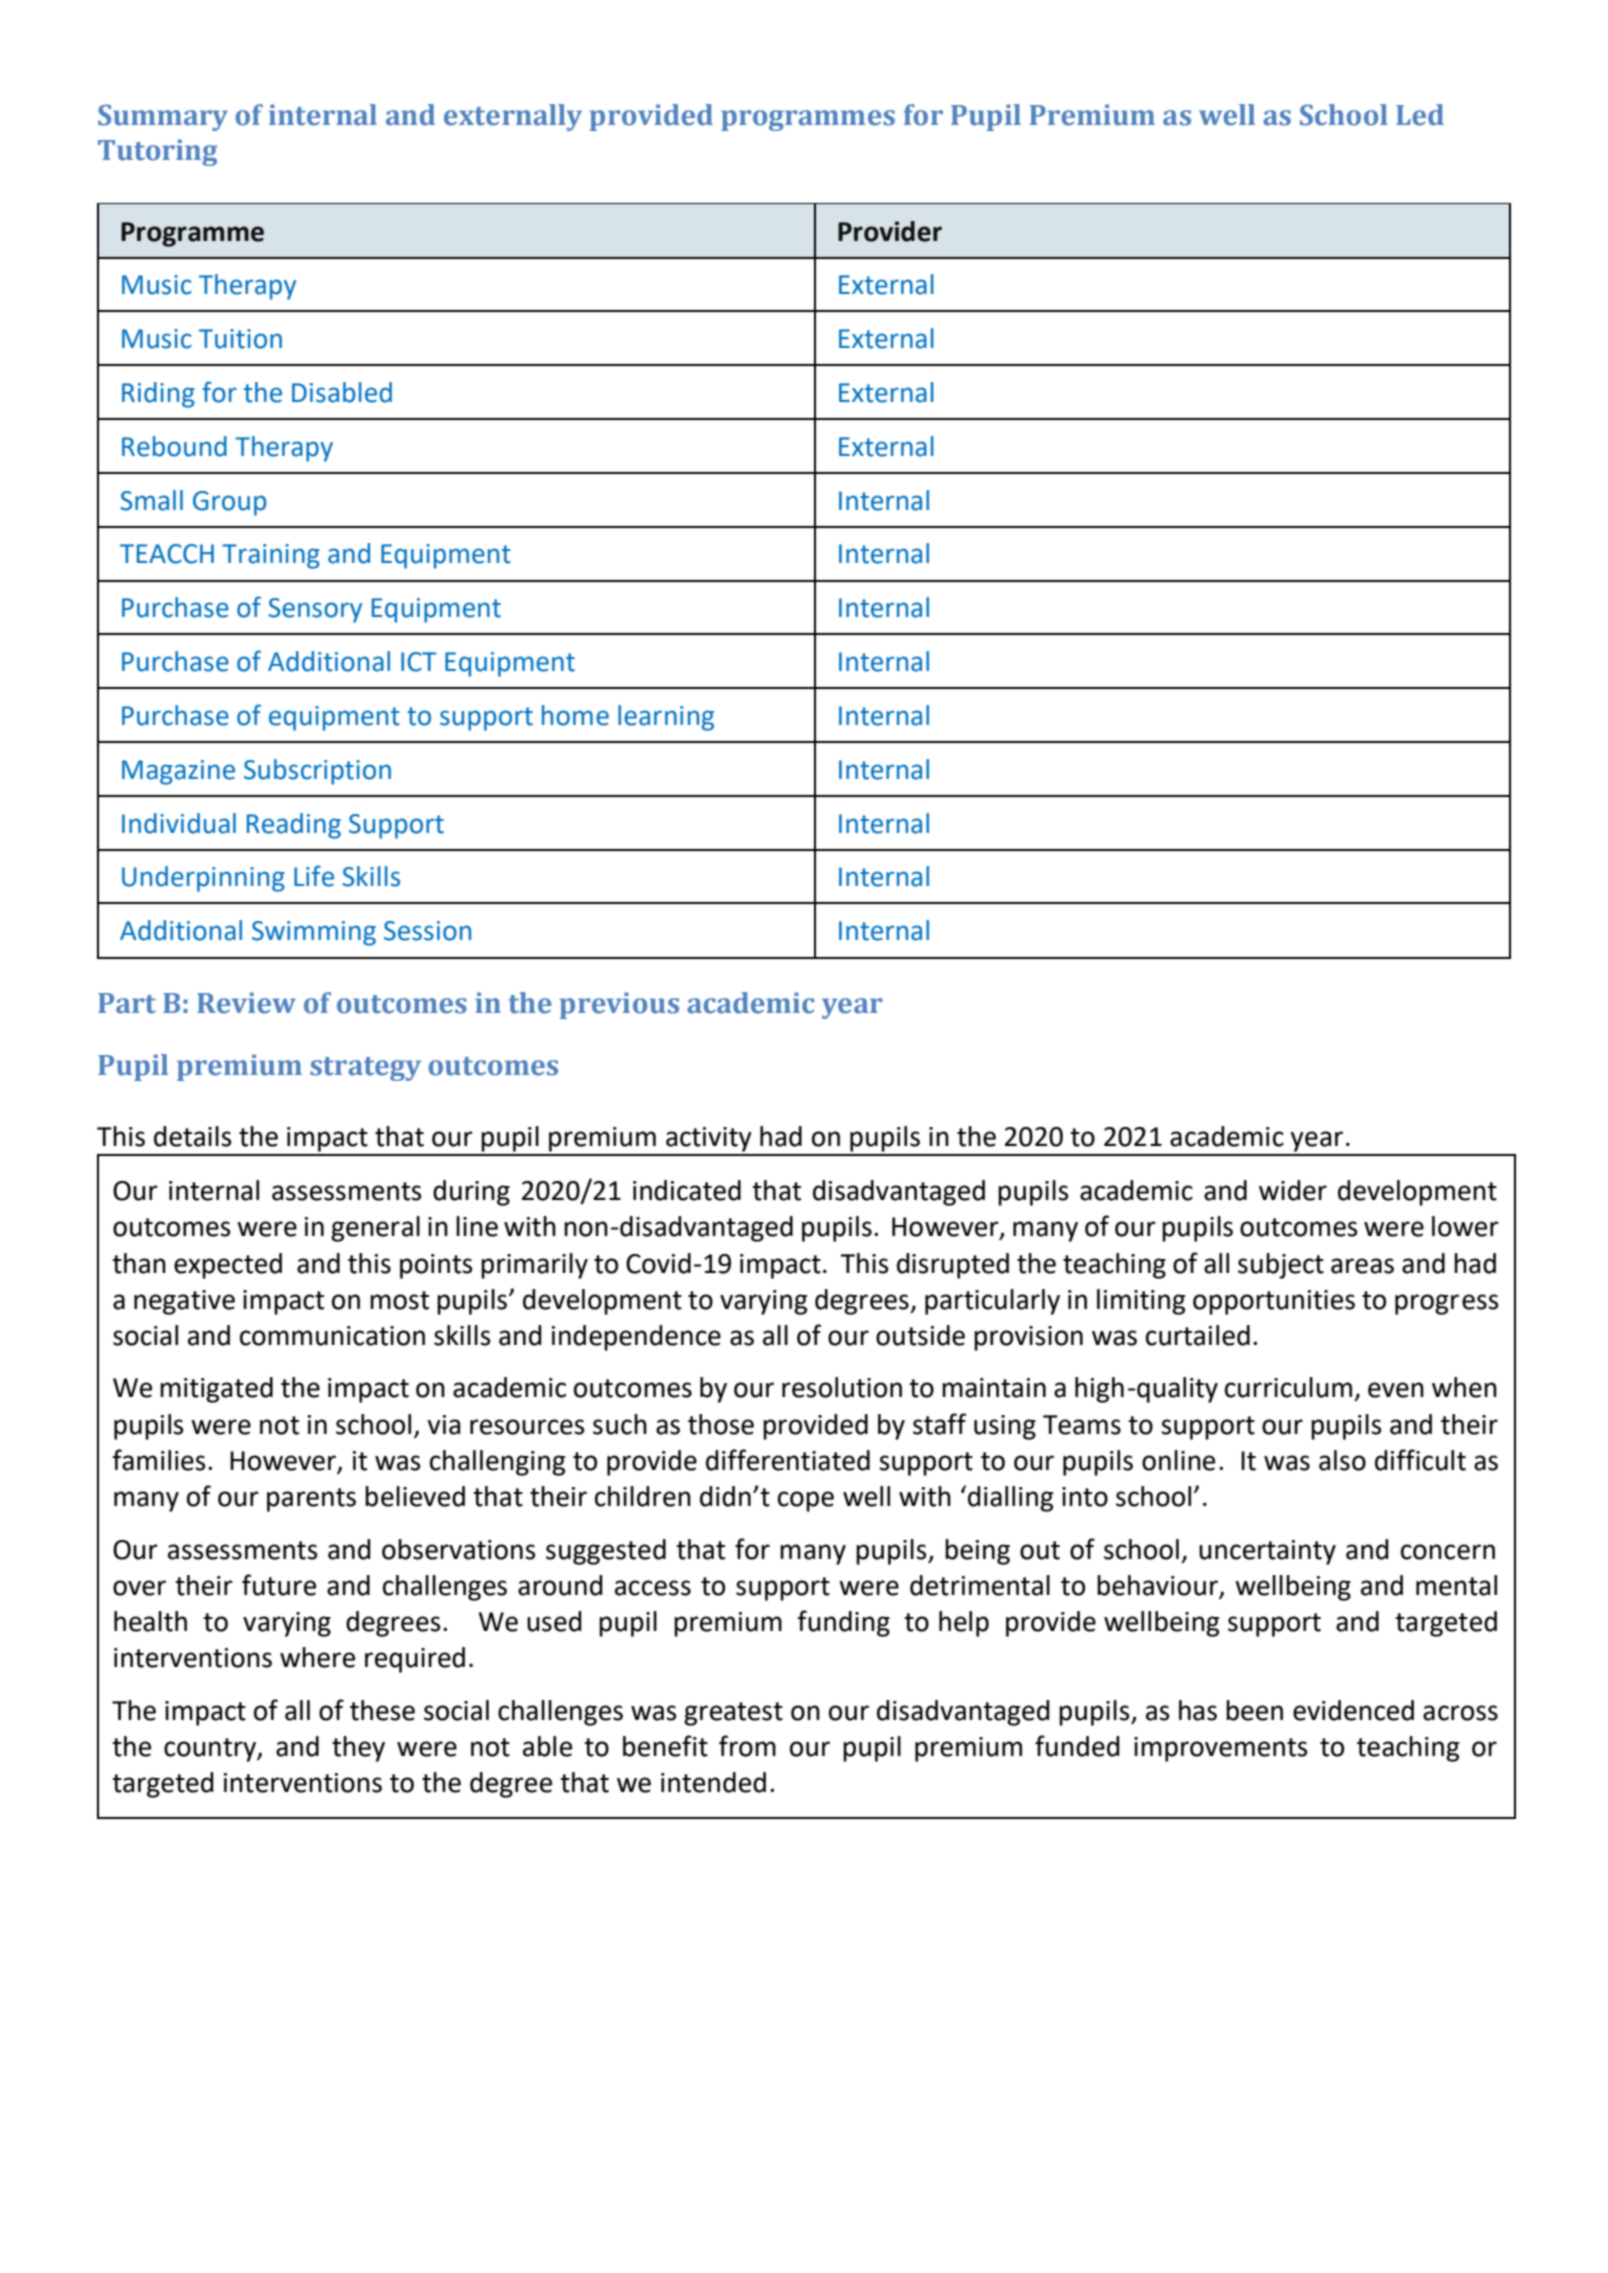 This screenshot has height=2273, width=1608. I want to click on from, so click(747, 1746).
